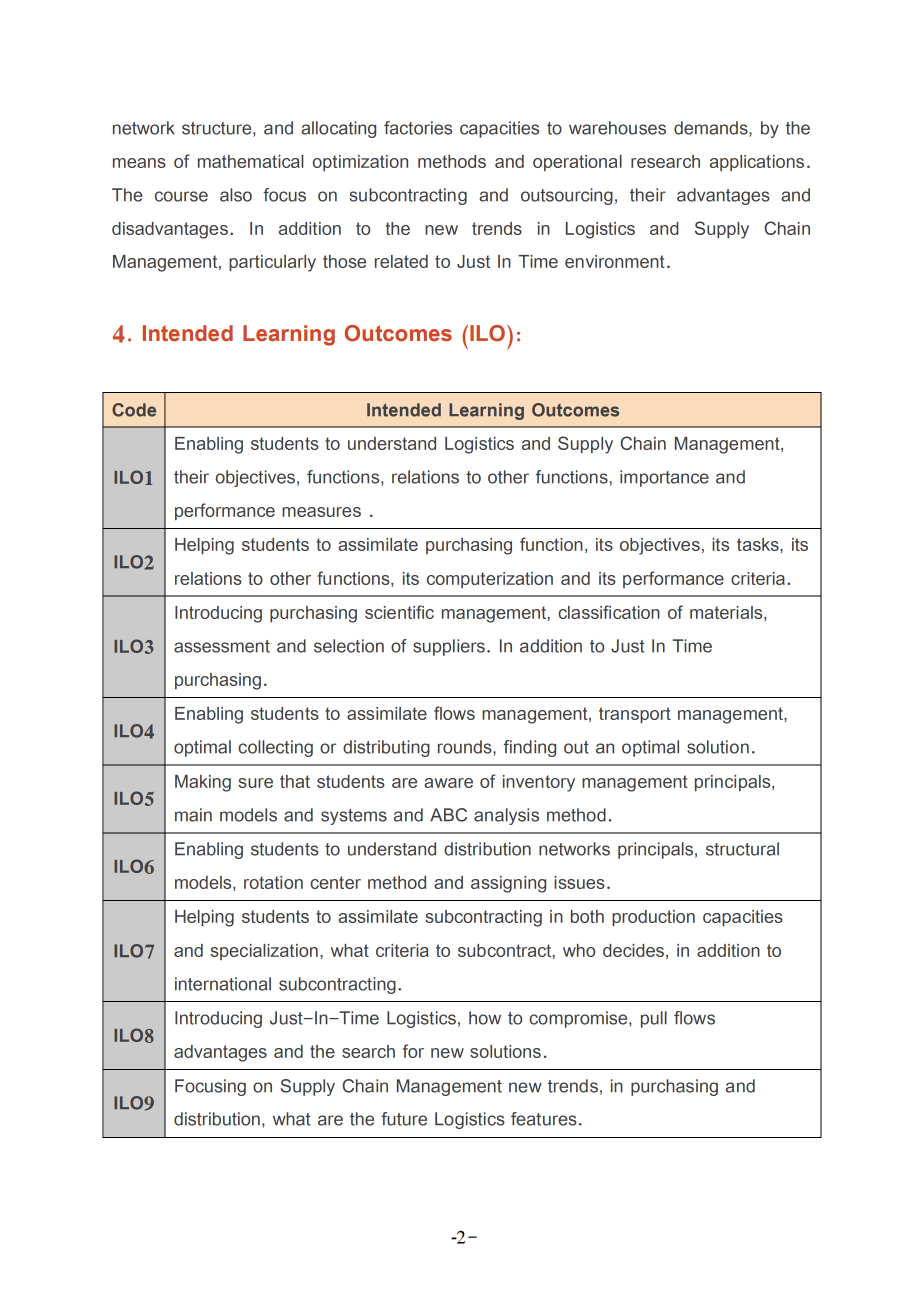 The height and width of the screenshot is (1308, 924). What do you see at coordinates (222, 646) in the screenshot?
I see `assessment` at bounding box center [222, 646].
